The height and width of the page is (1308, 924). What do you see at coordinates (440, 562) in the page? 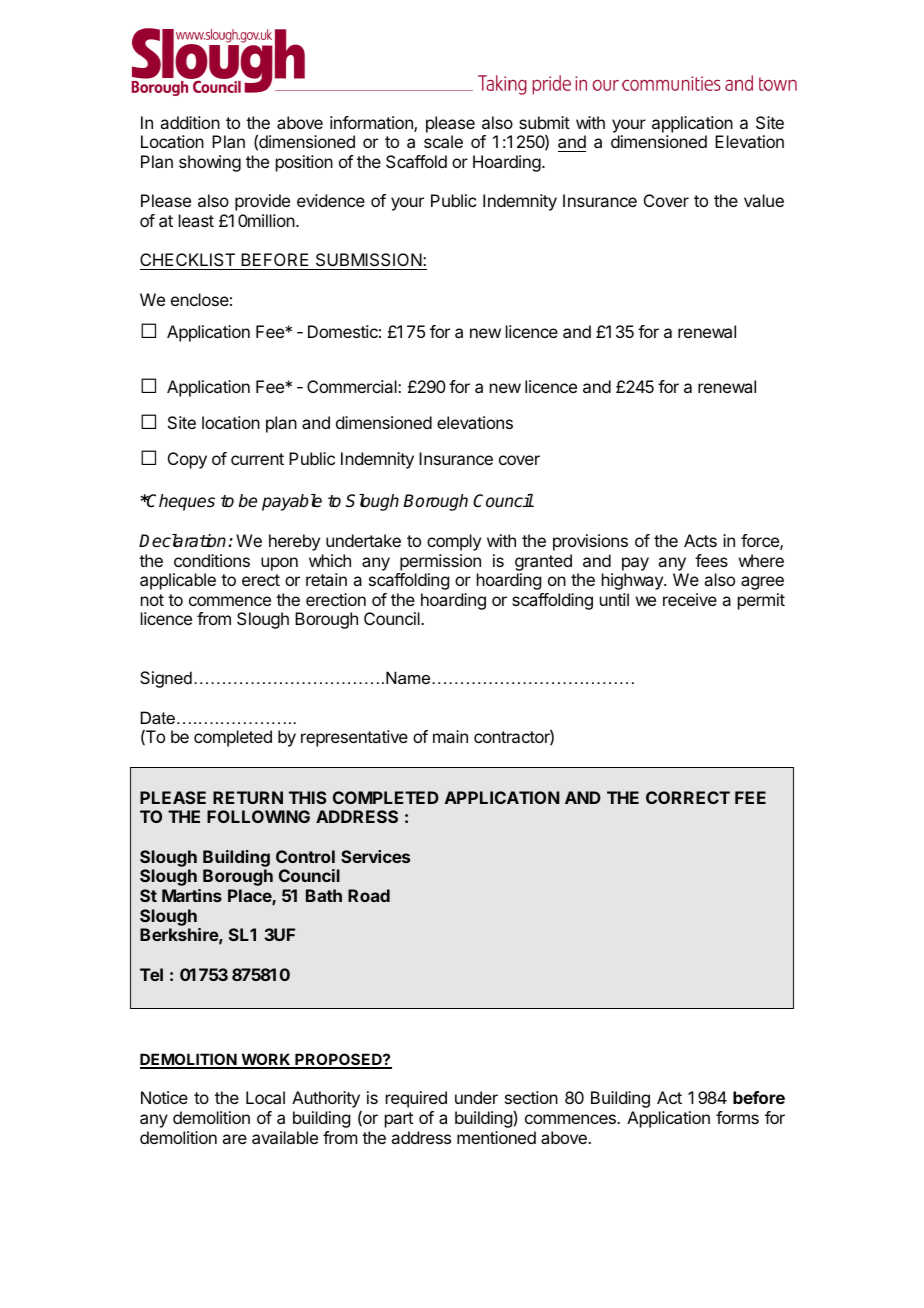
I see `permission` at bounding box center [440, 562].
